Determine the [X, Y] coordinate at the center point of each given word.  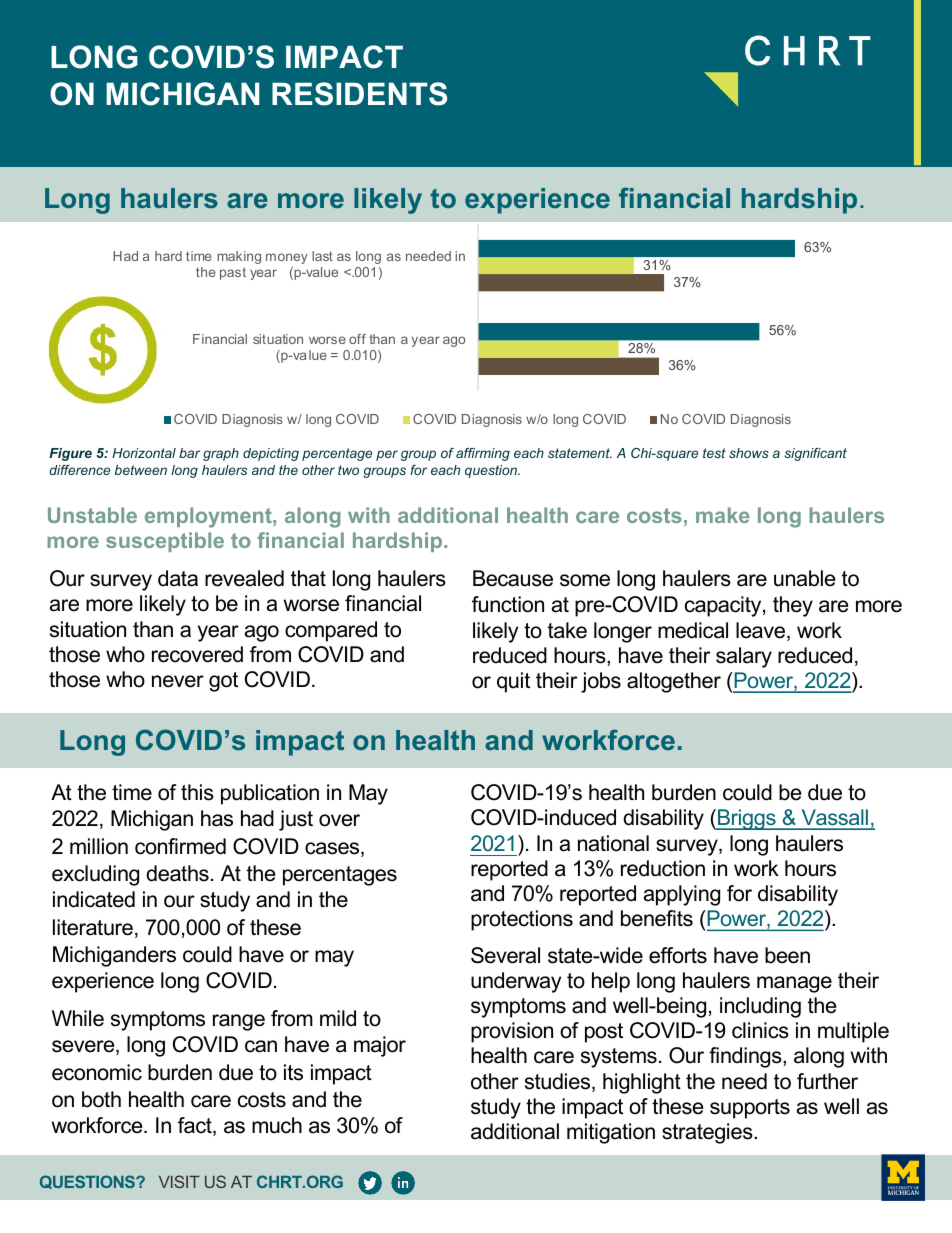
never [178, 681]
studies [559, 1082]
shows [749, 453]
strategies [708, 1133]
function [508, 604]
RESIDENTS [359, 94]
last [322, 256]
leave [762, 631]
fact [196, 1126]
